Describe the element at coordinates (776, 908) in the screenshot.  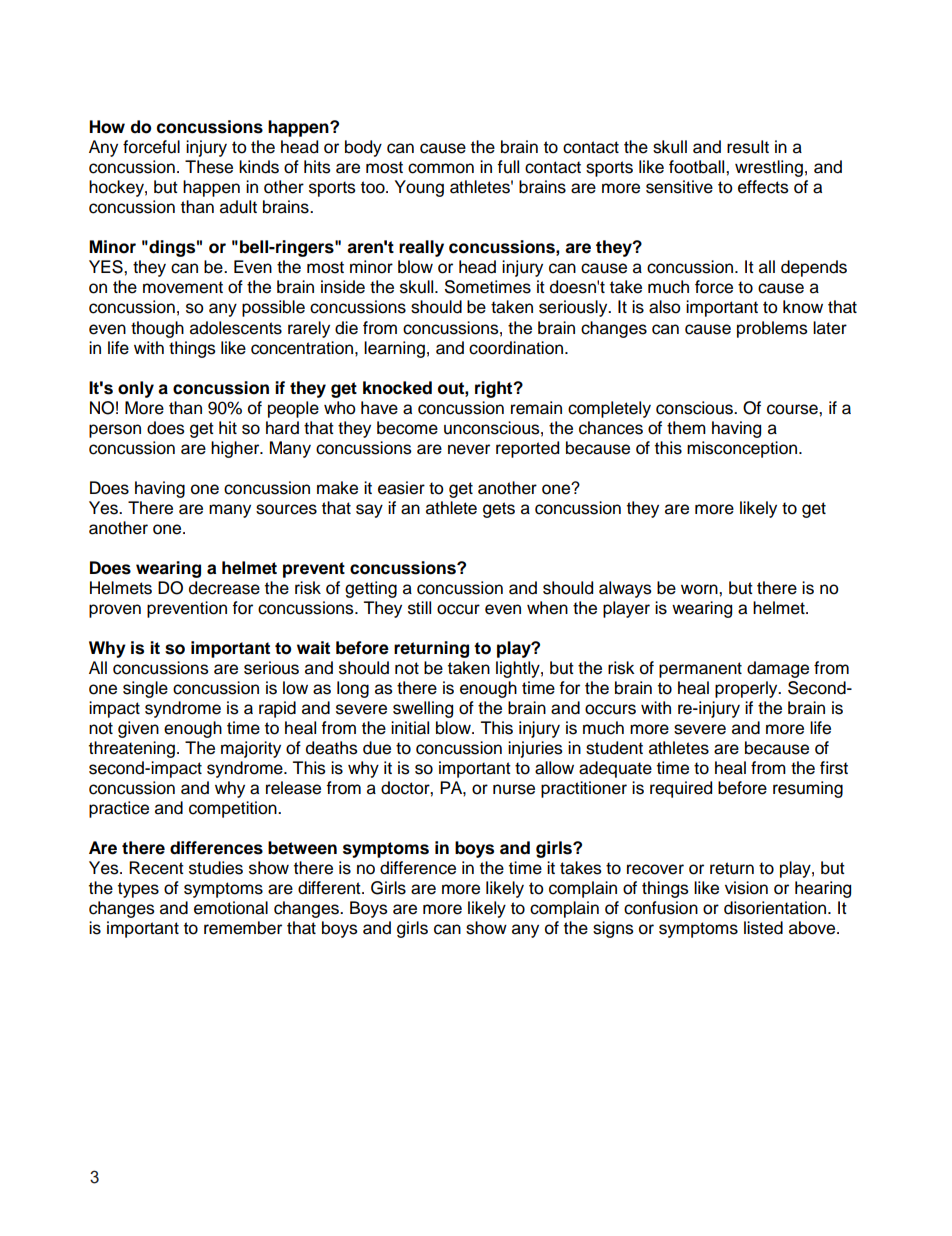
I see `disorientation` at that location.
